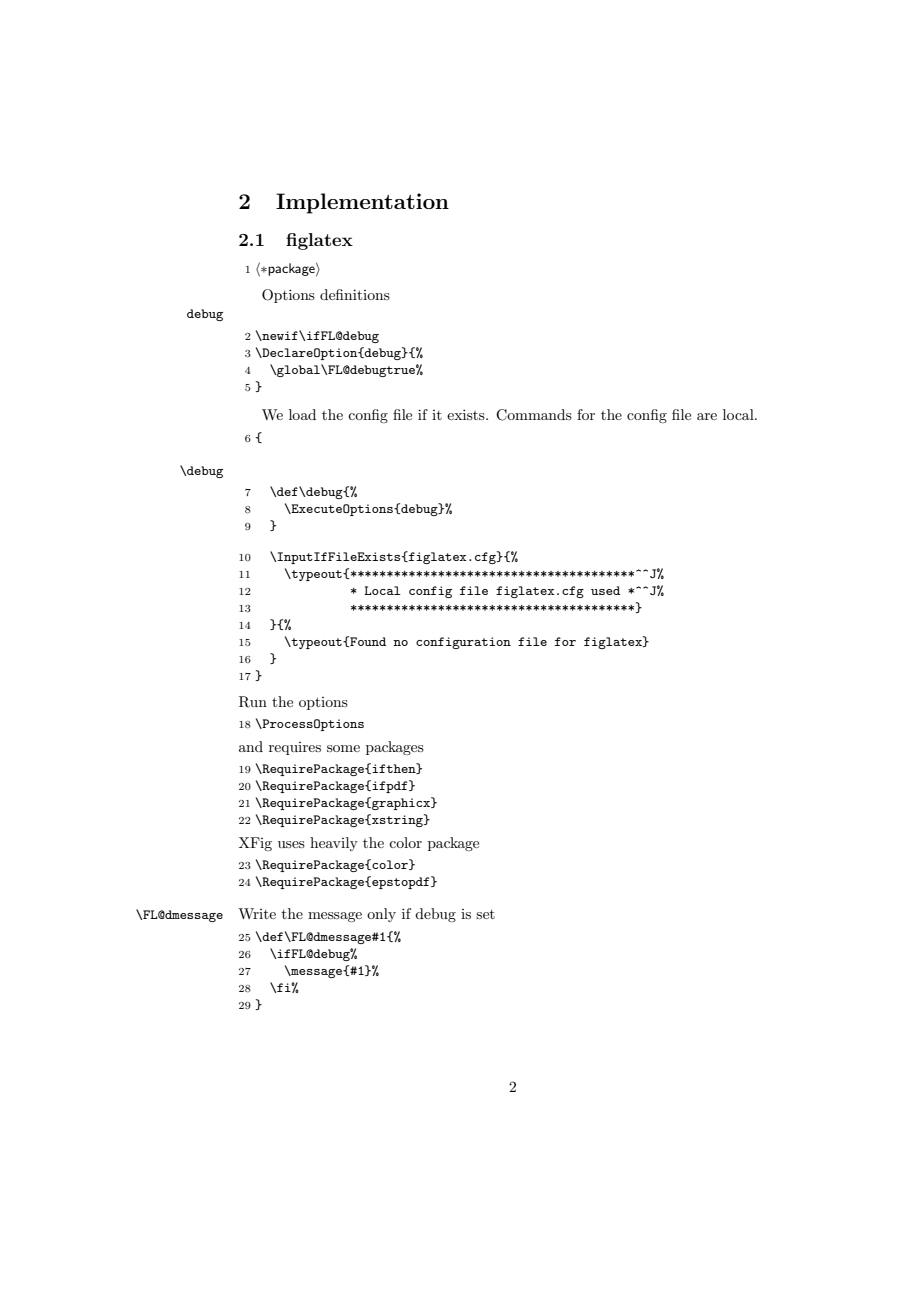 The height and width of the document is (1308, 924). What do you see at coordinates (605, 590) in the document?
I see `used` at bounding box center [605, 590].
